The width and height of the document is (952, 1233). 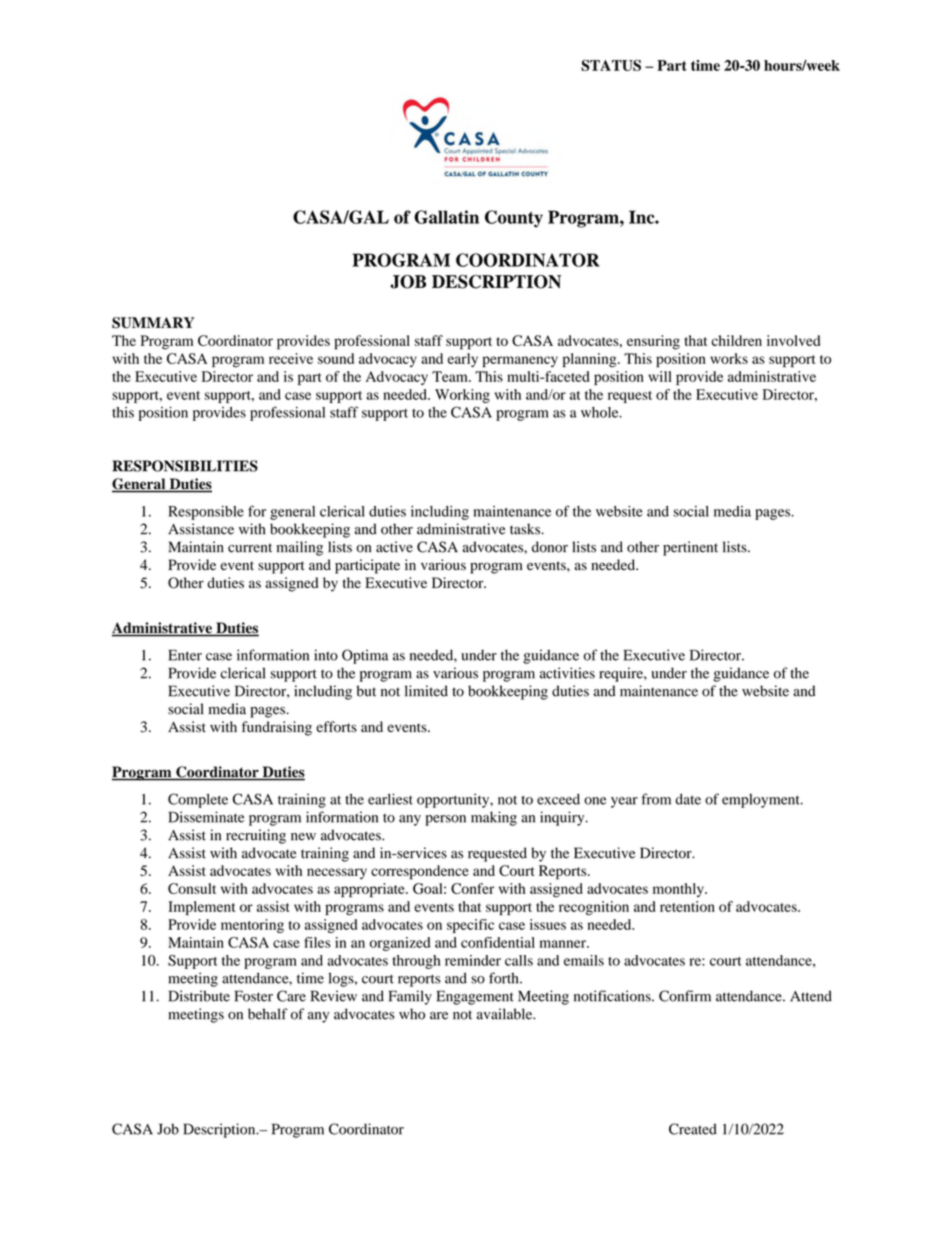 What do you see at coordinates (660, 376) in the document?
I see `will` at bounding box center [660, 376].
